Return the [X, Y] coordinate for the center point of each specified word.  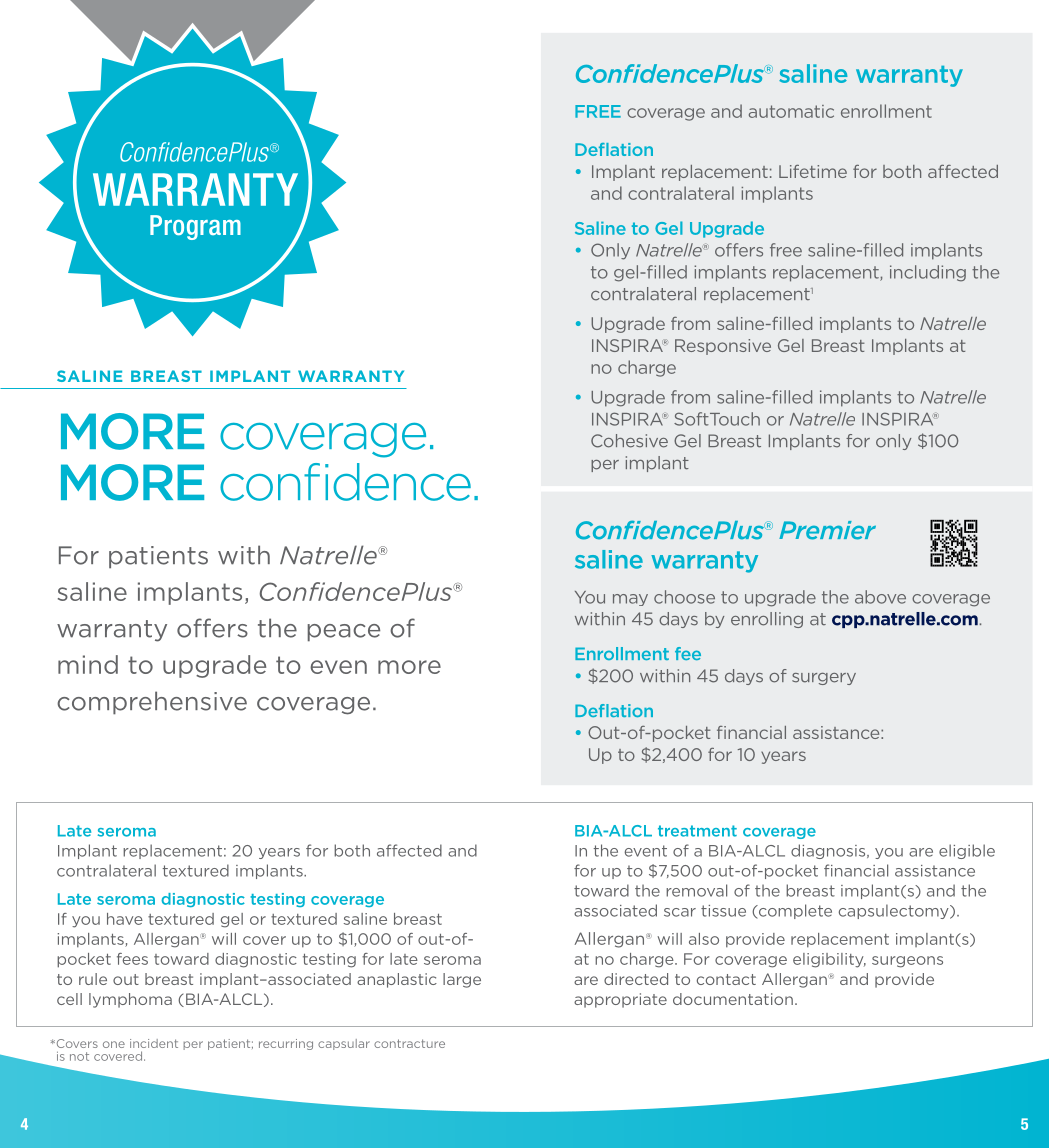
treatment [697, 831]
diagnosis [829, 851]
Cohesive [629, 441]
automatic [791, 111]
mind [88, 664]
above [880, 597]
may [630, 600]
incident [154, 1043]
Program [195, 227]
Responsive [723, 347]
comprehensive [152, 703]
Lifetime [813, 171]
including [928, 273]
